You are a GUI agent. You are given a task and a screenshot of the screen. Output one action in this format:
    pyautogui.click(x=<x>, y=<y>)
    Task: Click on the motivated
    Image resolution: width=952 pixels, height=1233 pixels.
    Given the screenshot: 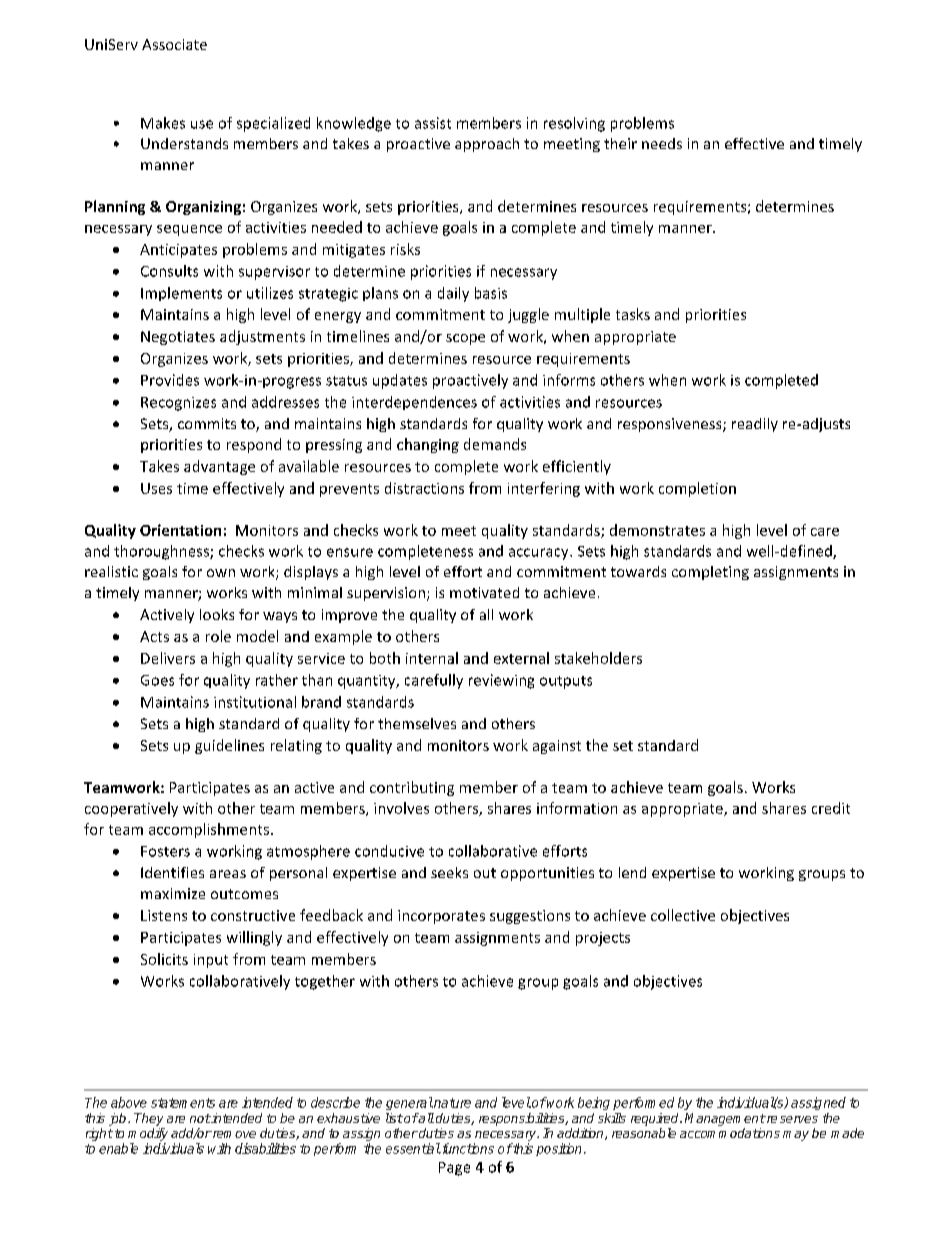 What is the action you would take?
    pyautogui.click(x=484, y=592)
